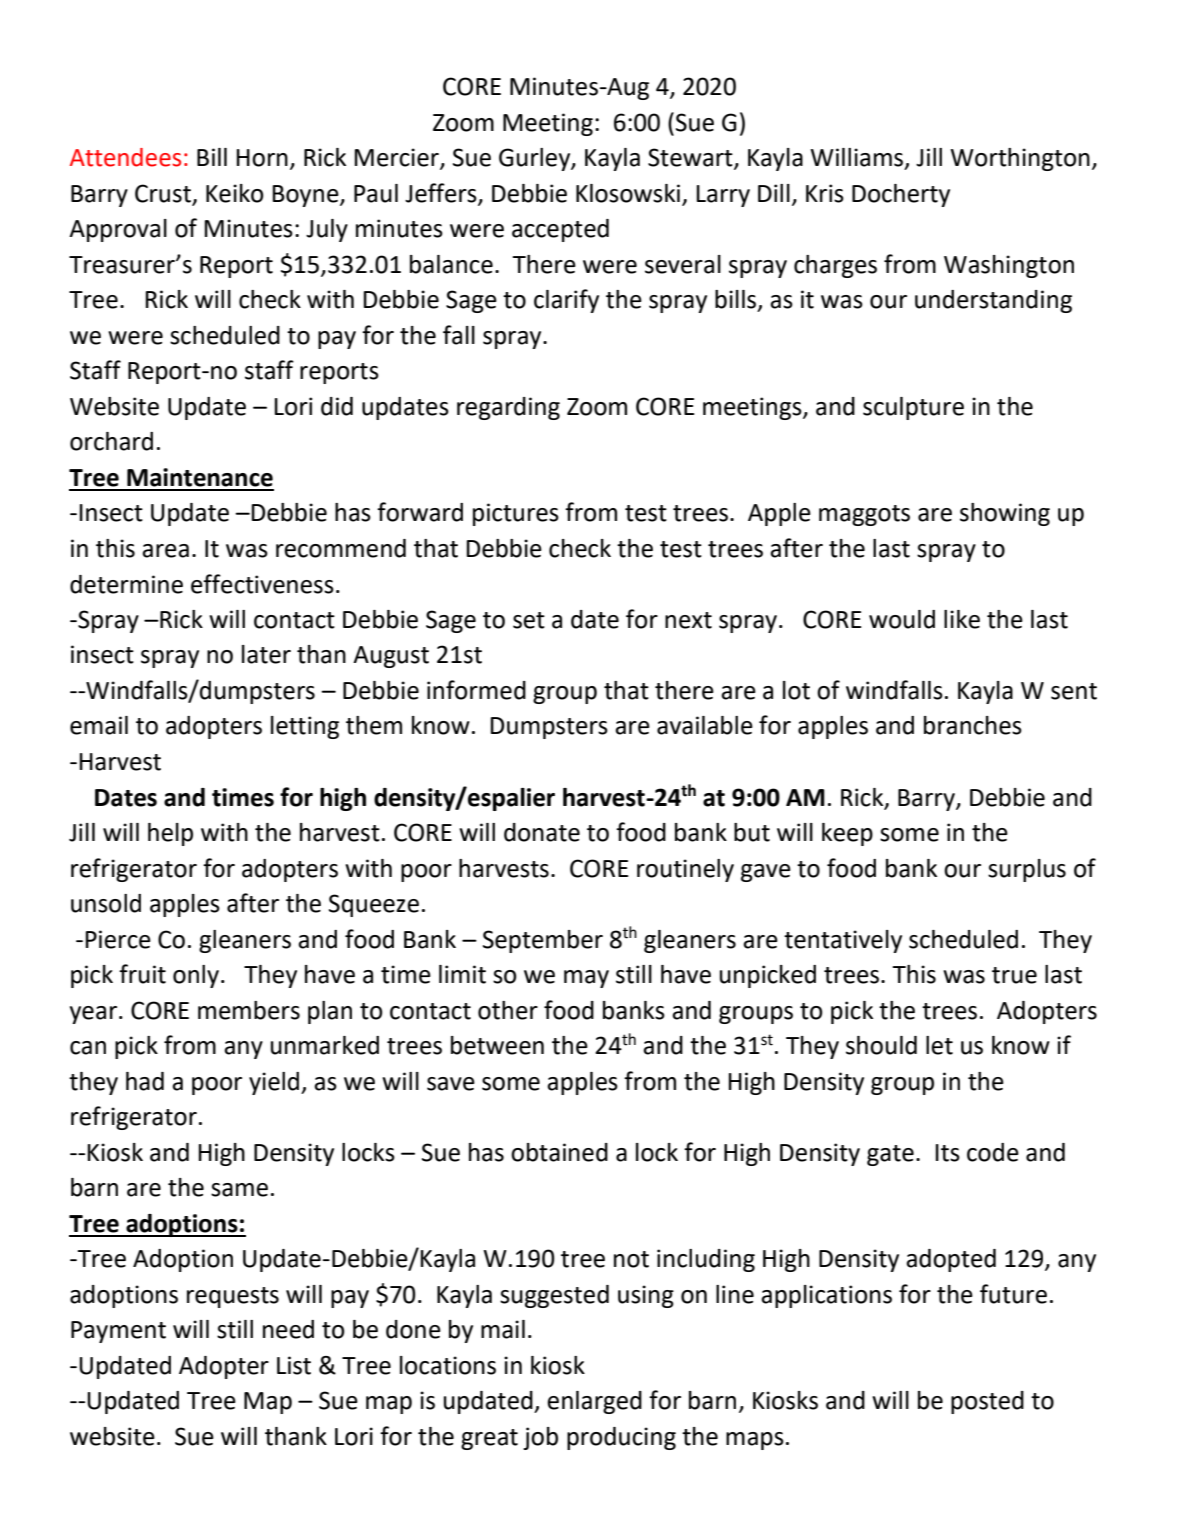 The width and height of the screenshot is (1179, 1525). Describe the element at coordinates (1020, 159) in the screenshot. I see `Worthington` at that location.
